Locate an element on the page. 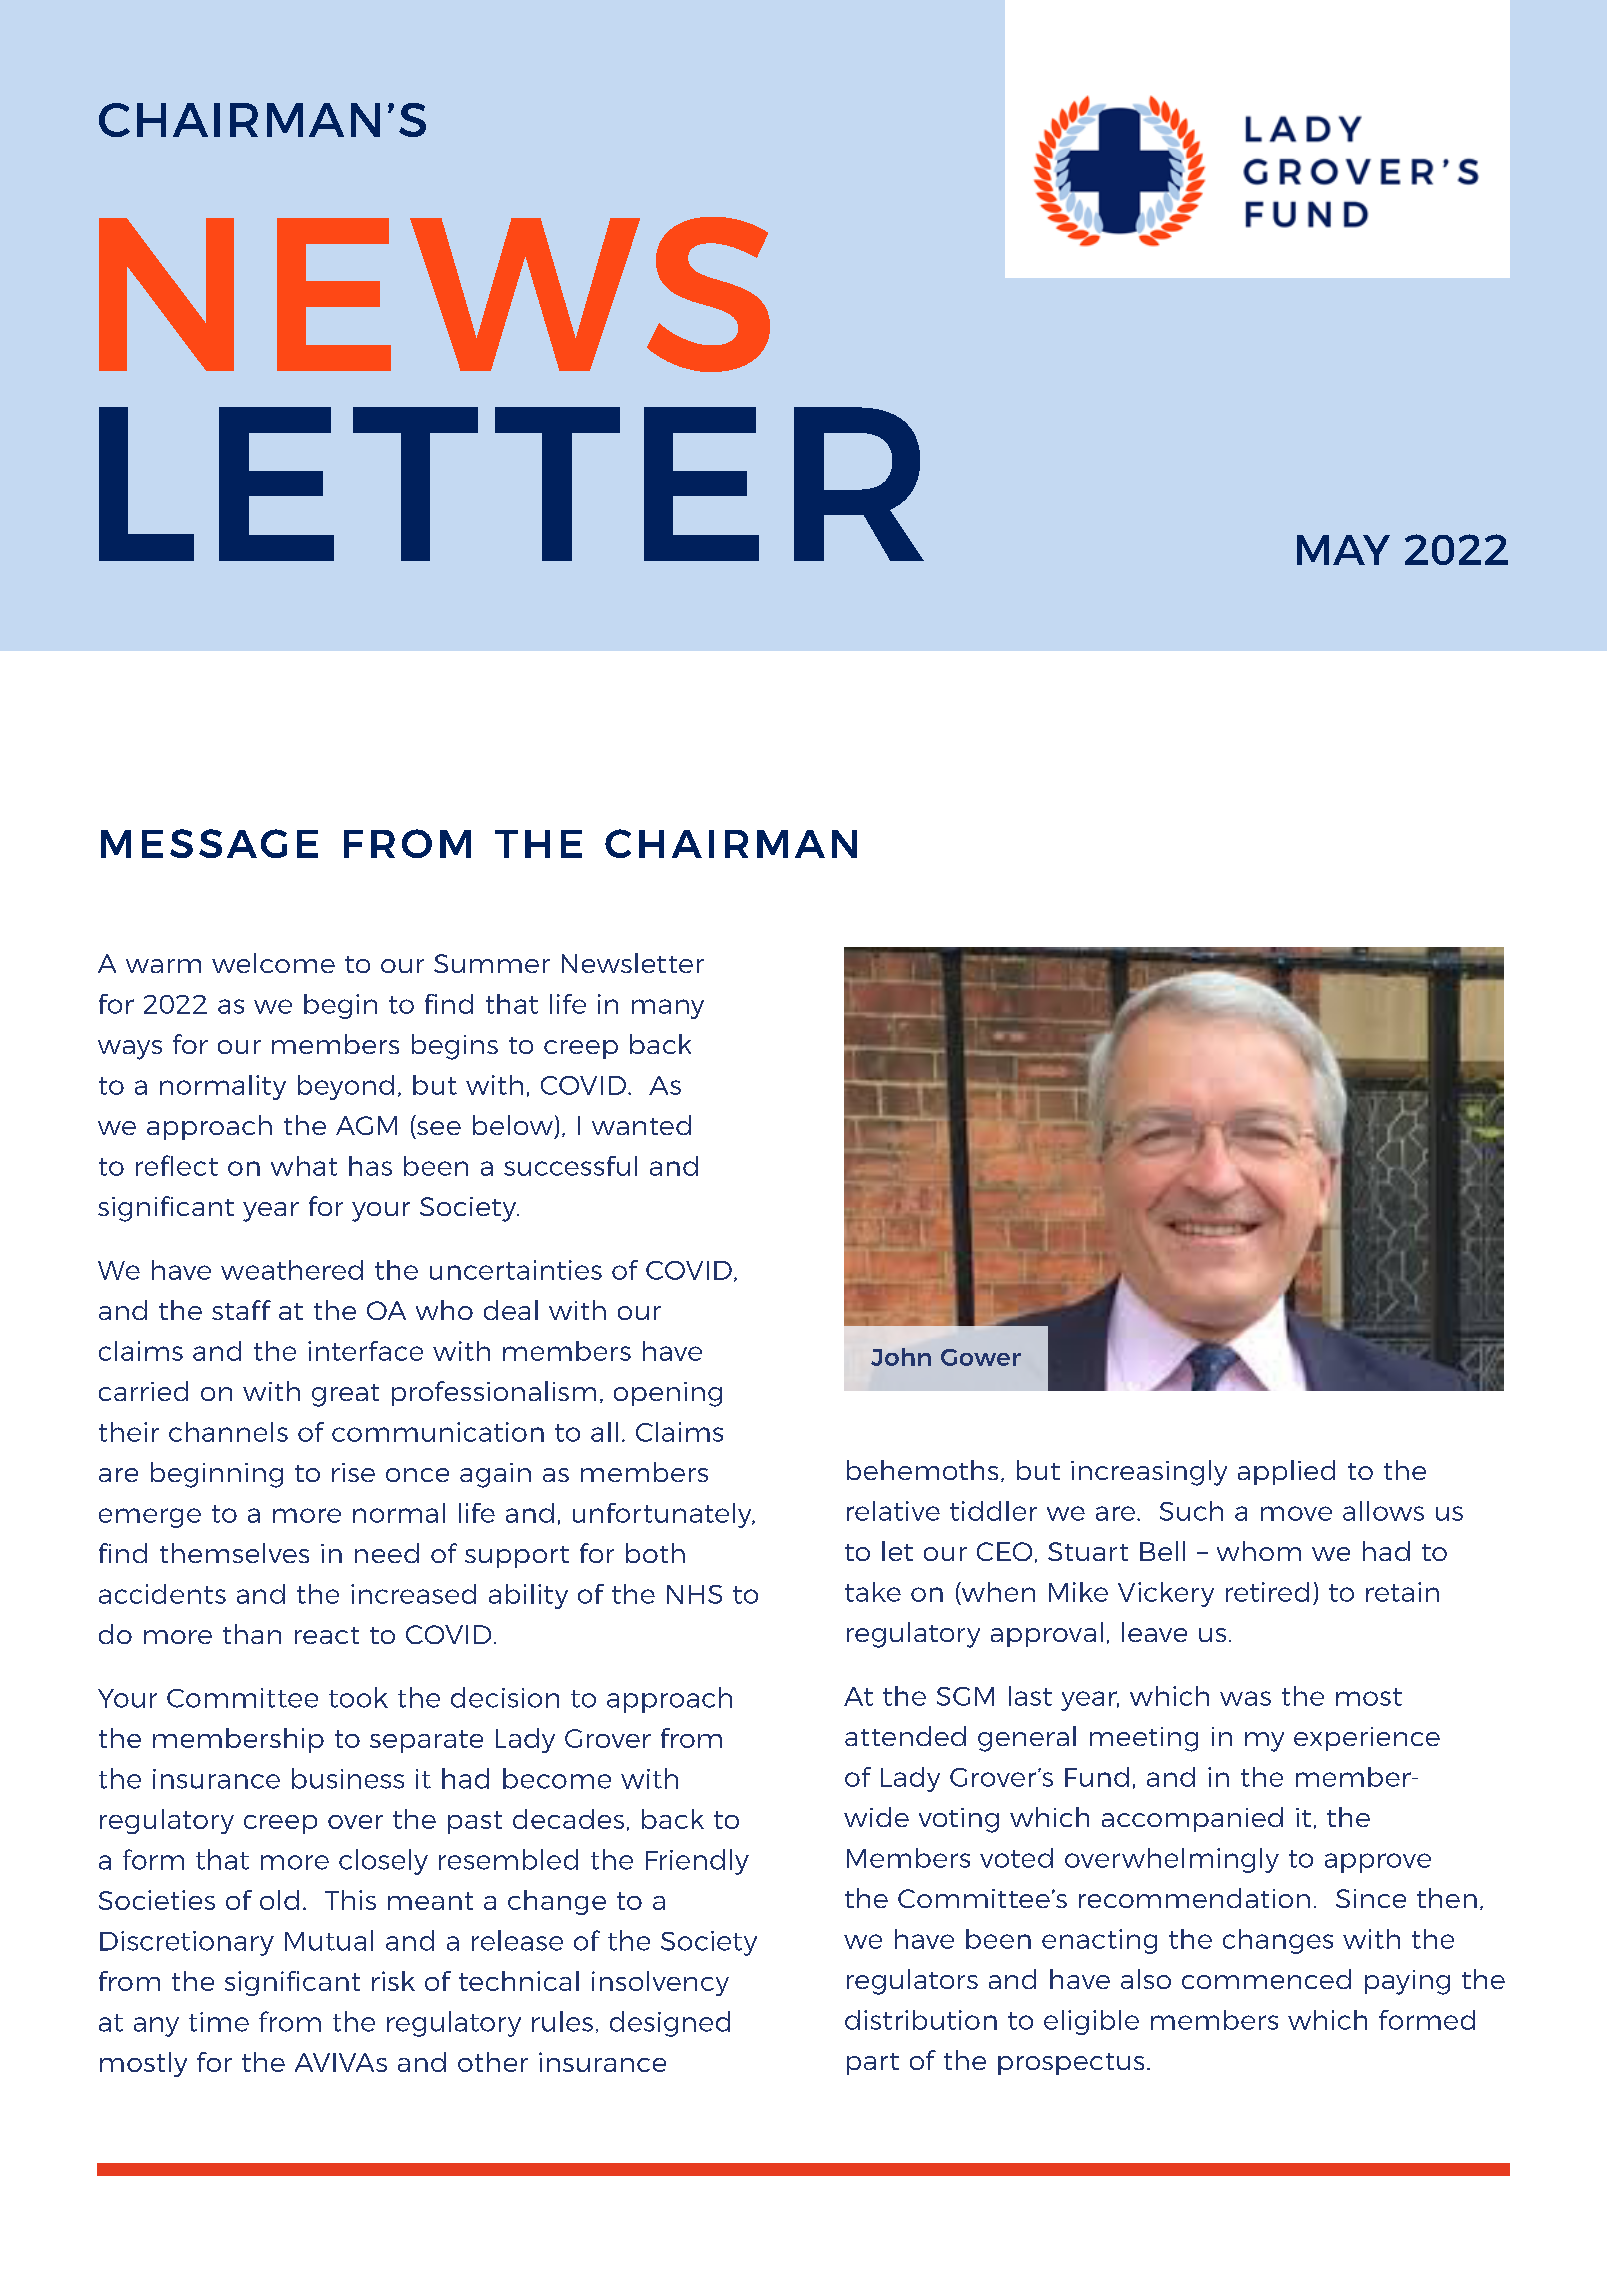 This document has height=2273, width=1607. MESSAGE is located at coordinates (209, 843).
